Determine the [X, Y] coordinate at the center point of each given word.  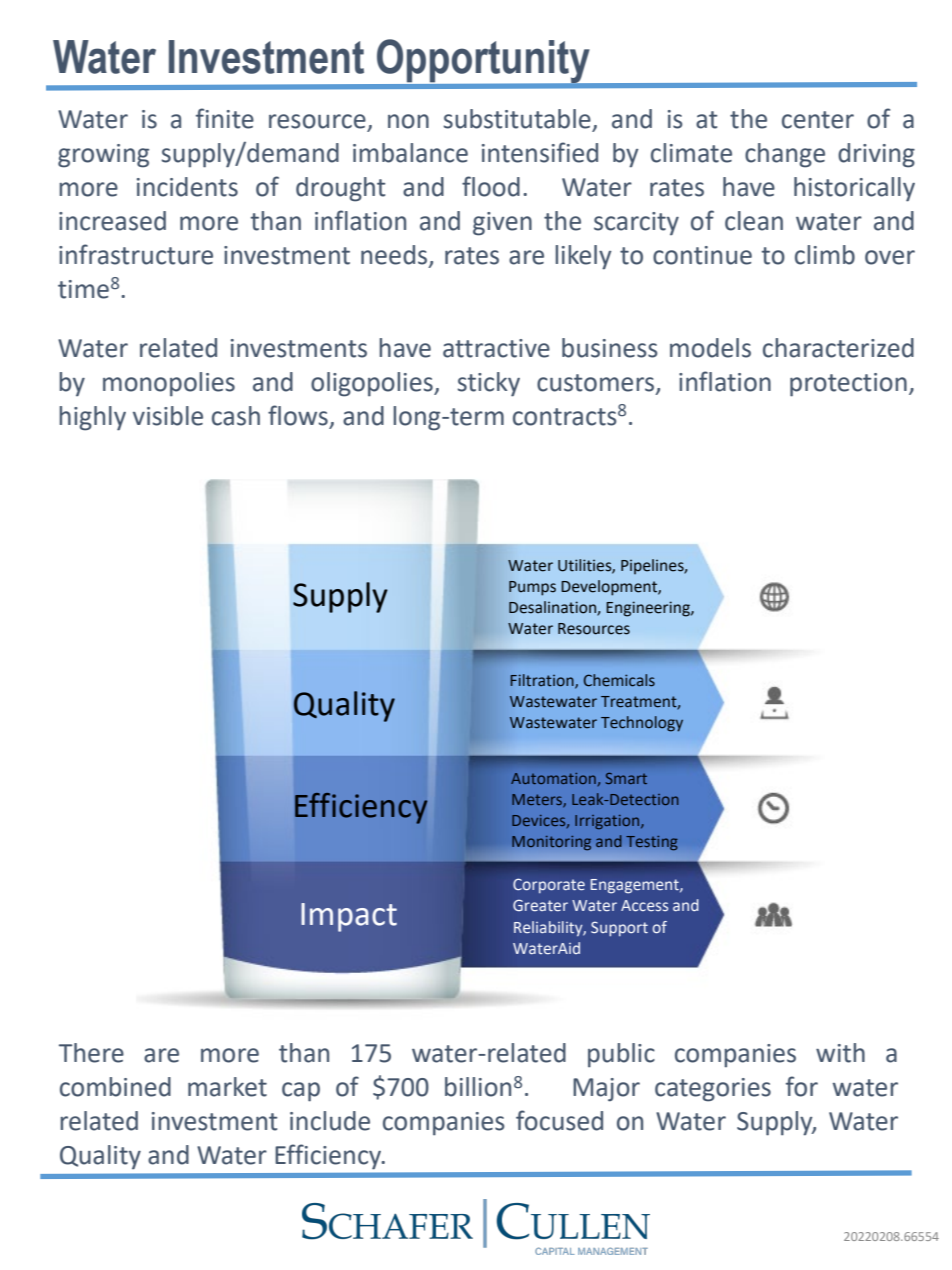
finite [225, 118]
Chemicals [619, 680]
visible [168, 416]
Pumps [532, 588]
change [785, 155]
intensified [540, 152]
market [227, 1087]
